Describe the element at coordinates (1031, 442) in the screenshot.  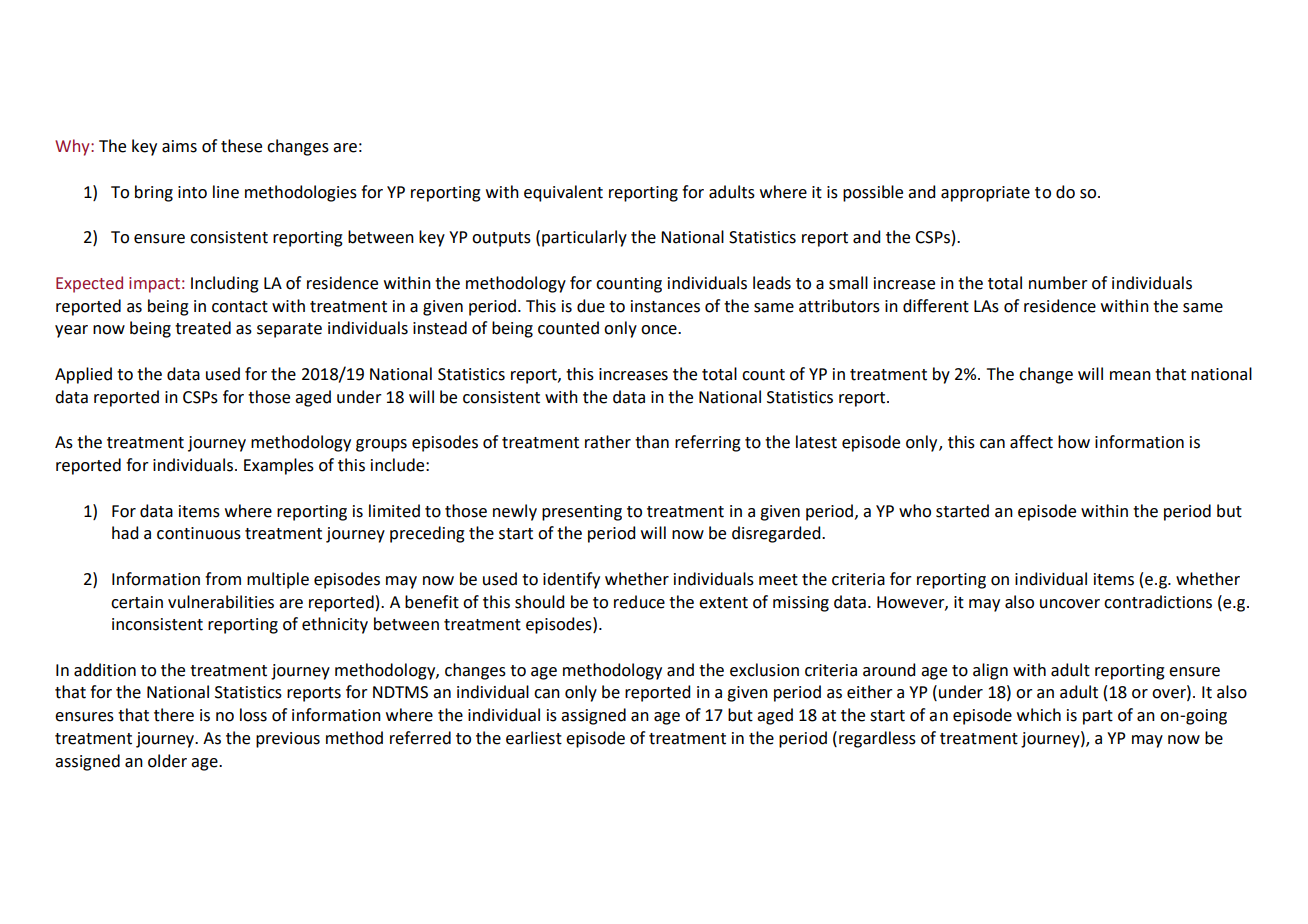
I see `affect` at that location.
